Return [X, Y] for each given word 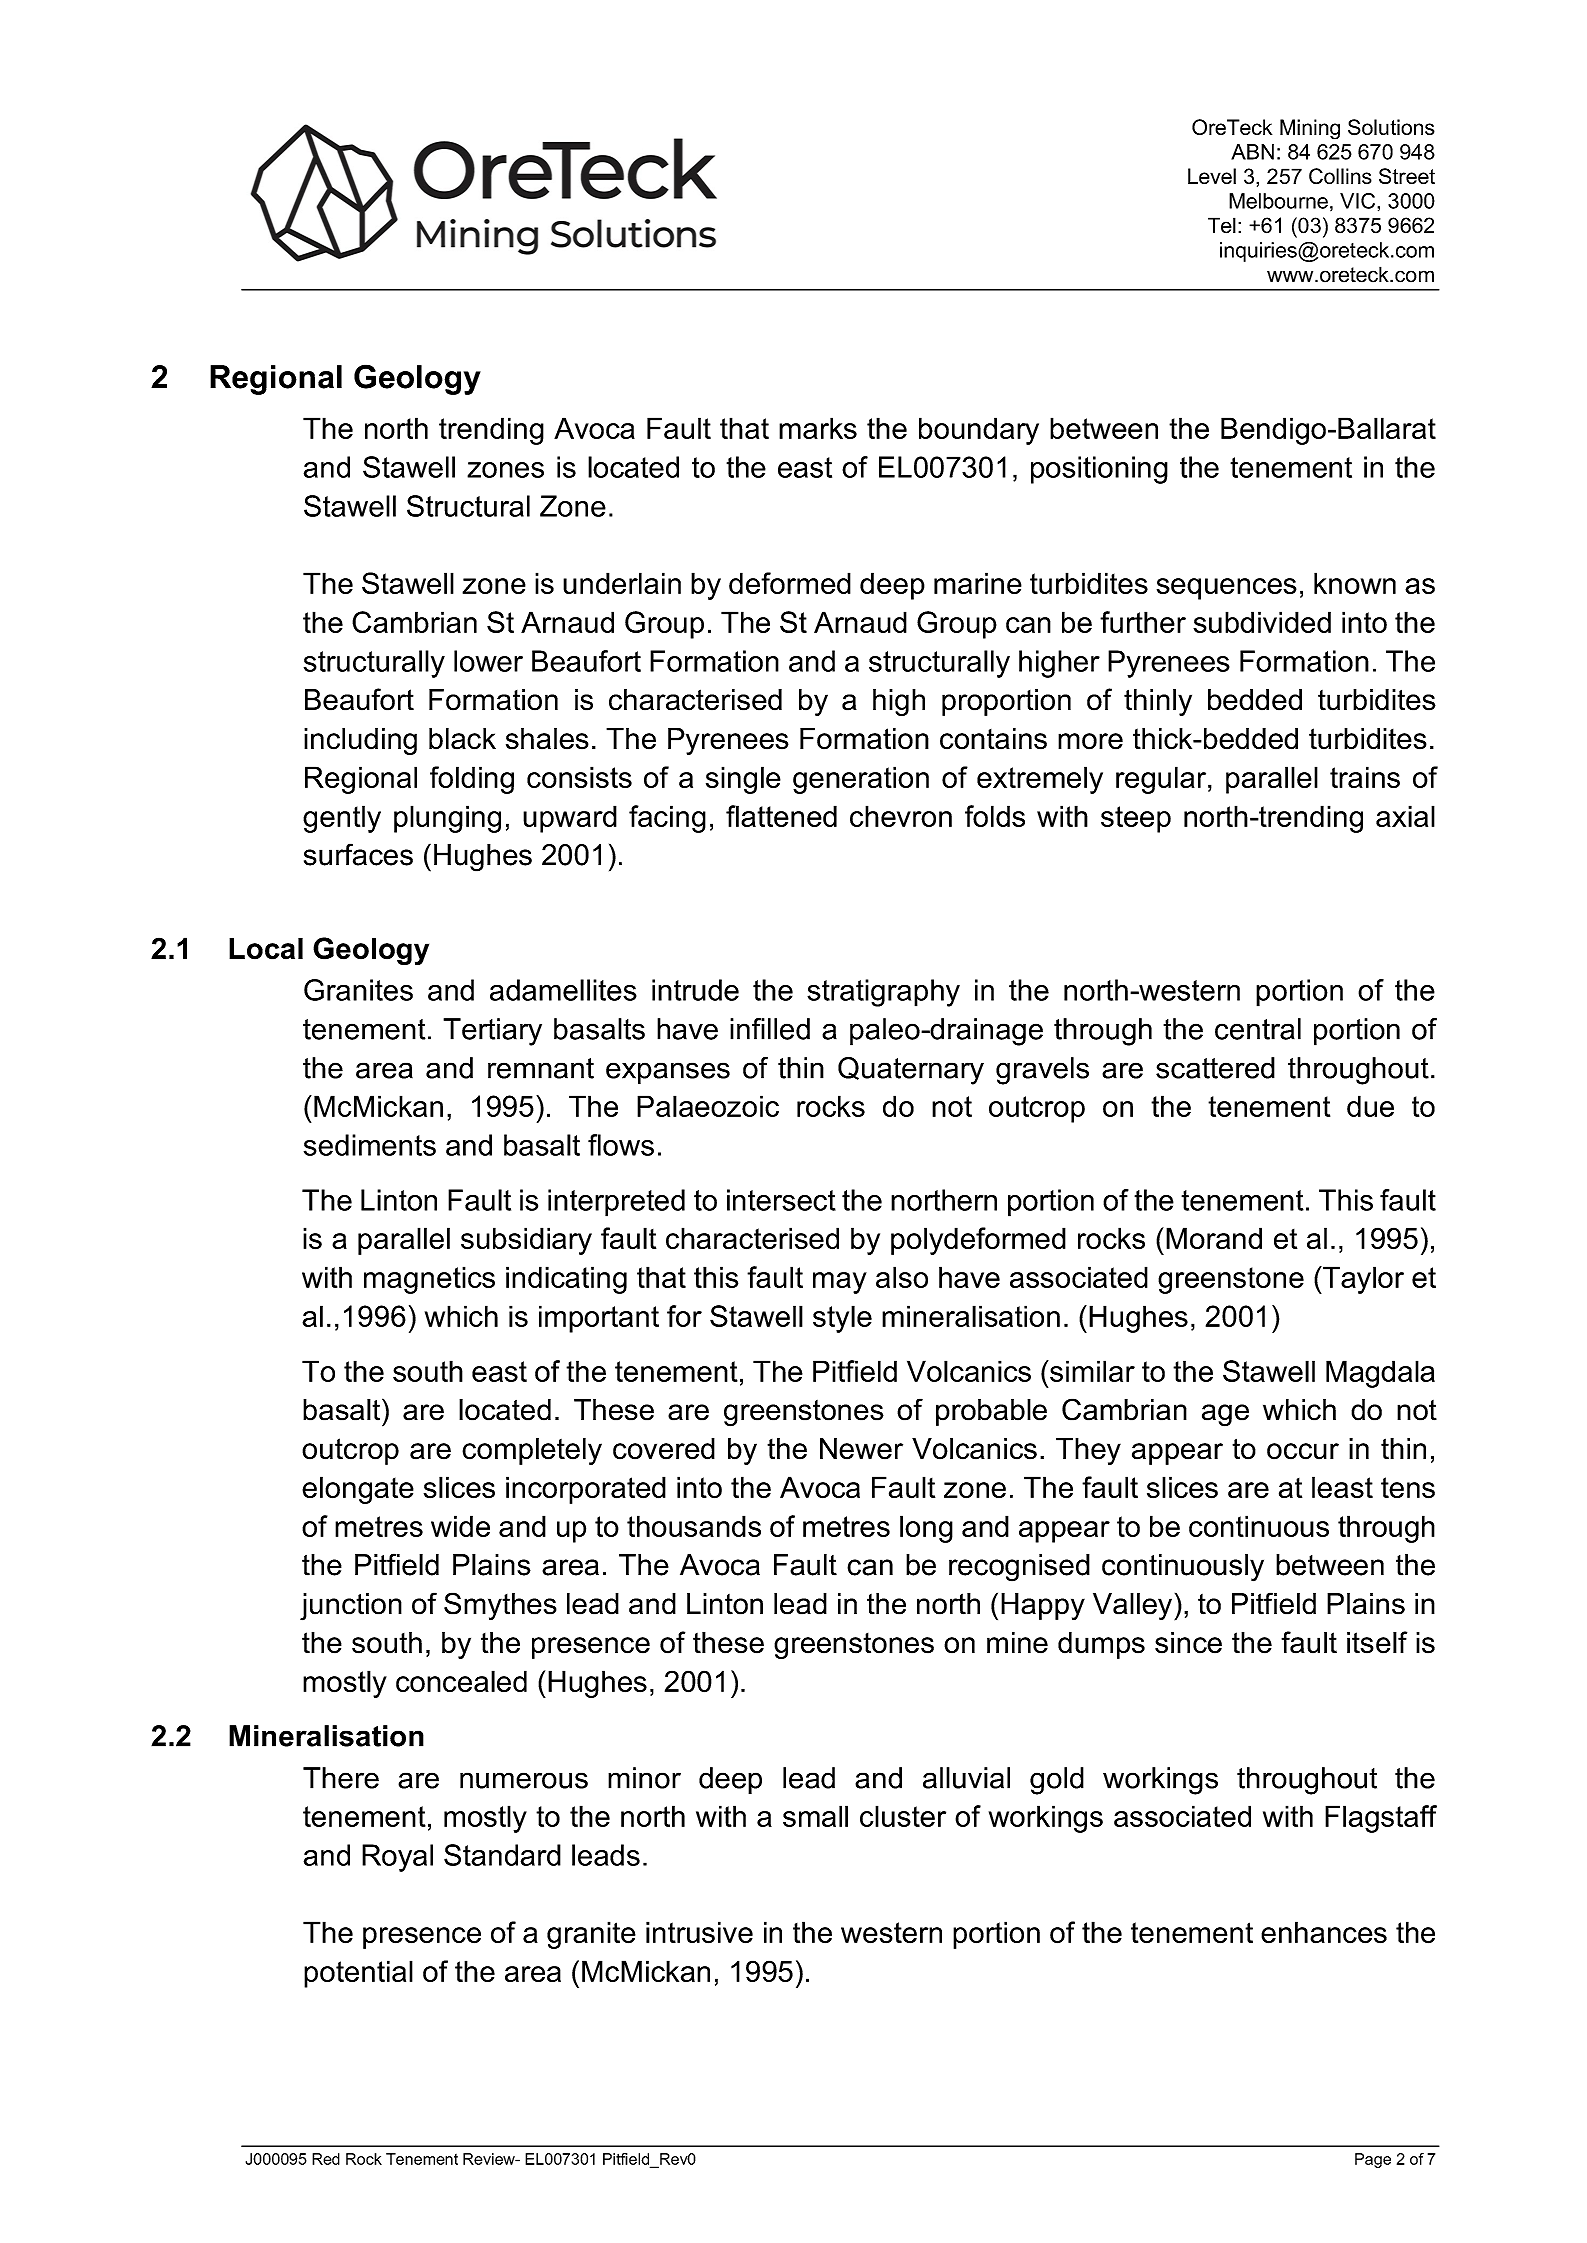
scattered [1215, 1068]
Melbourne [1278, 201]
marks [818, 428]
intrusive [699, 1932]
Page [1373, 2160]
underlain [622, 583]
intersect [781, 1200]
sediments [370, 1145]
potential [358, 1974]
